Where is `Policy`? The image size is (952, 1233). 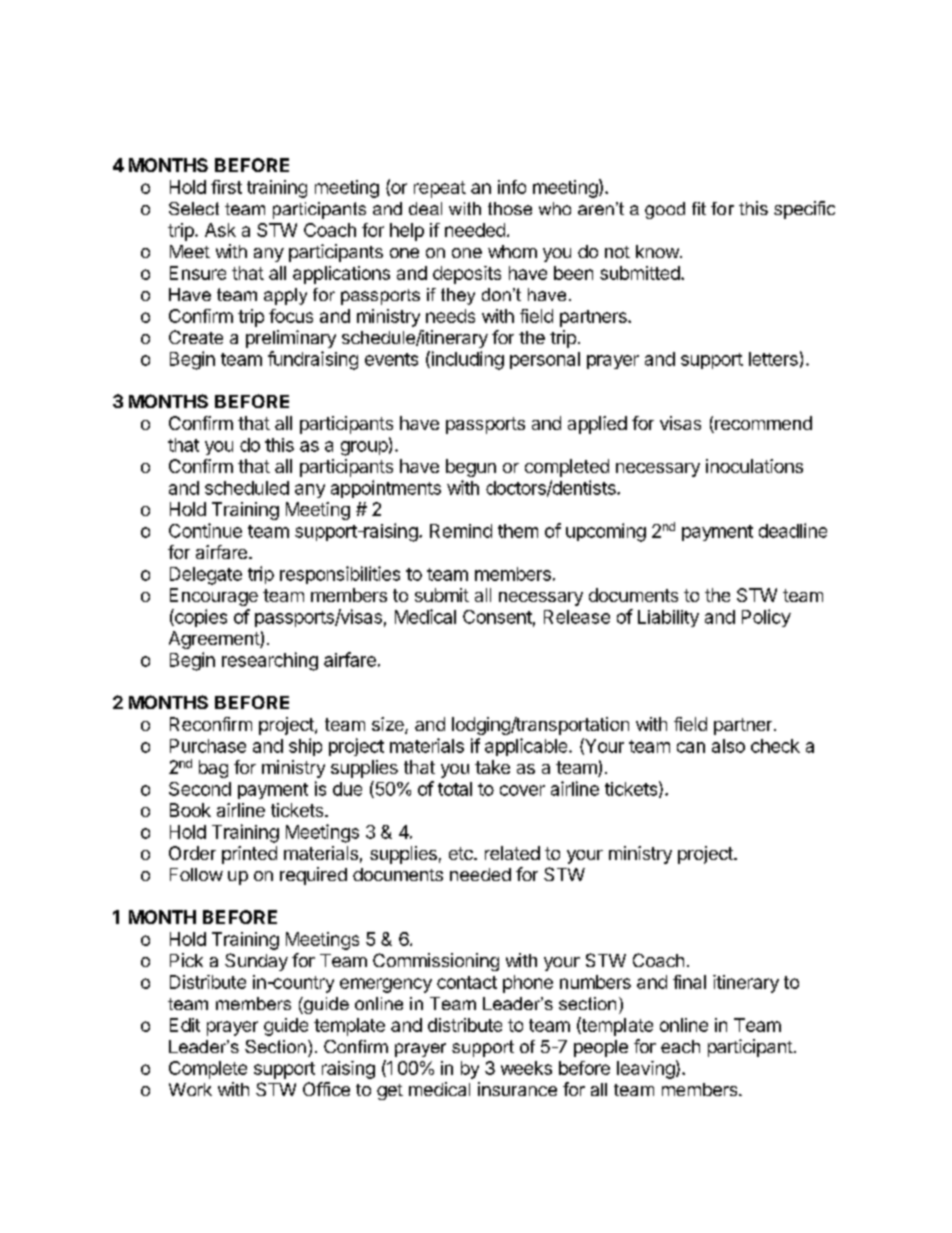
Policy is located at coordinates (766, 618).
